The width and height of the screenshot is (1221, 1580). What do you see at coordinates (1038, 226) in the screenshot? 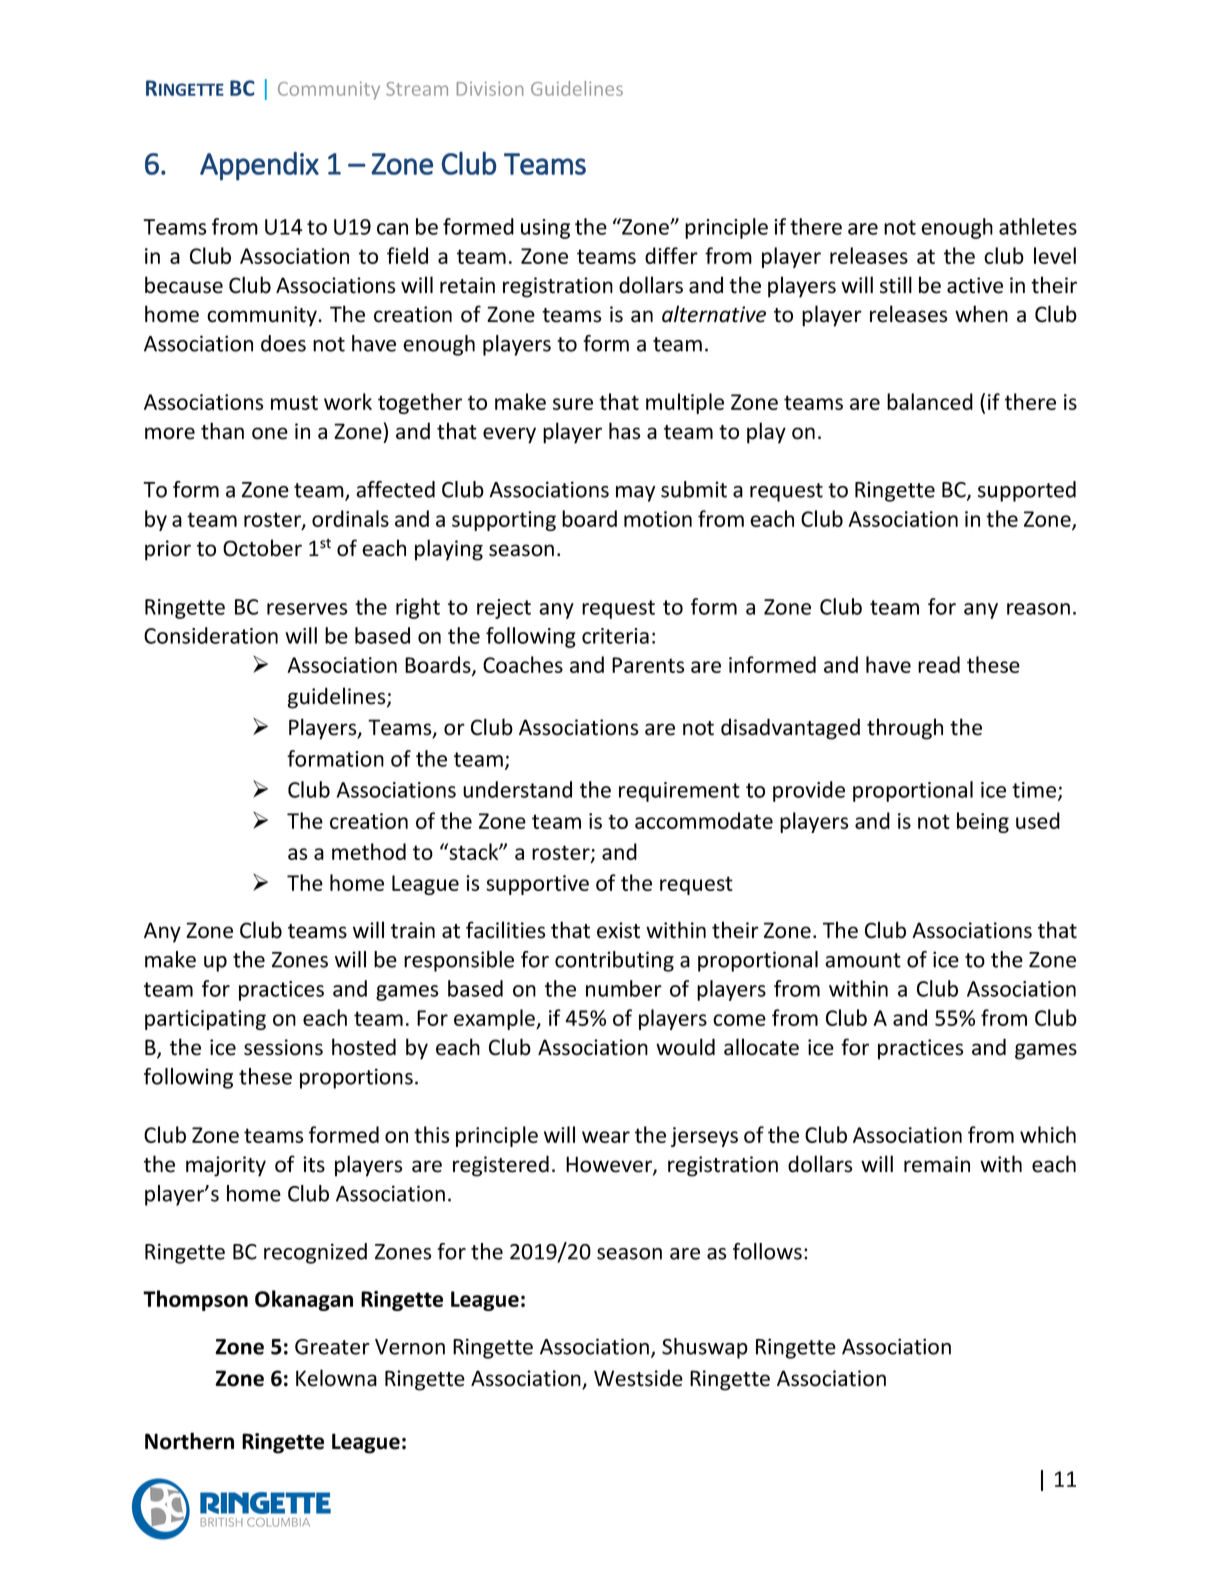
I see `athletes` at bounding box center [1038, 226].
